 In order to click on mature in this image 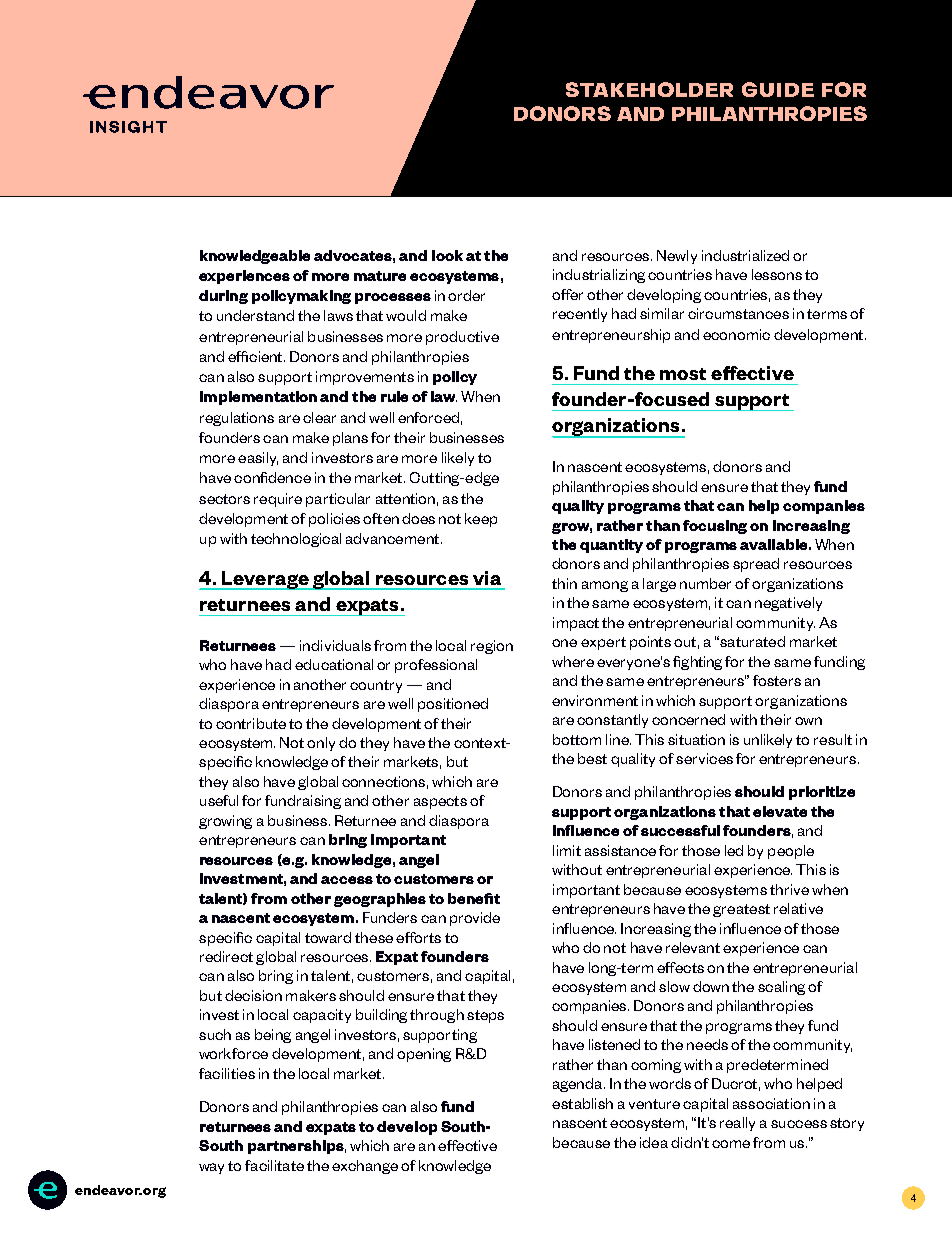, I will do `click(380, 276)`.
